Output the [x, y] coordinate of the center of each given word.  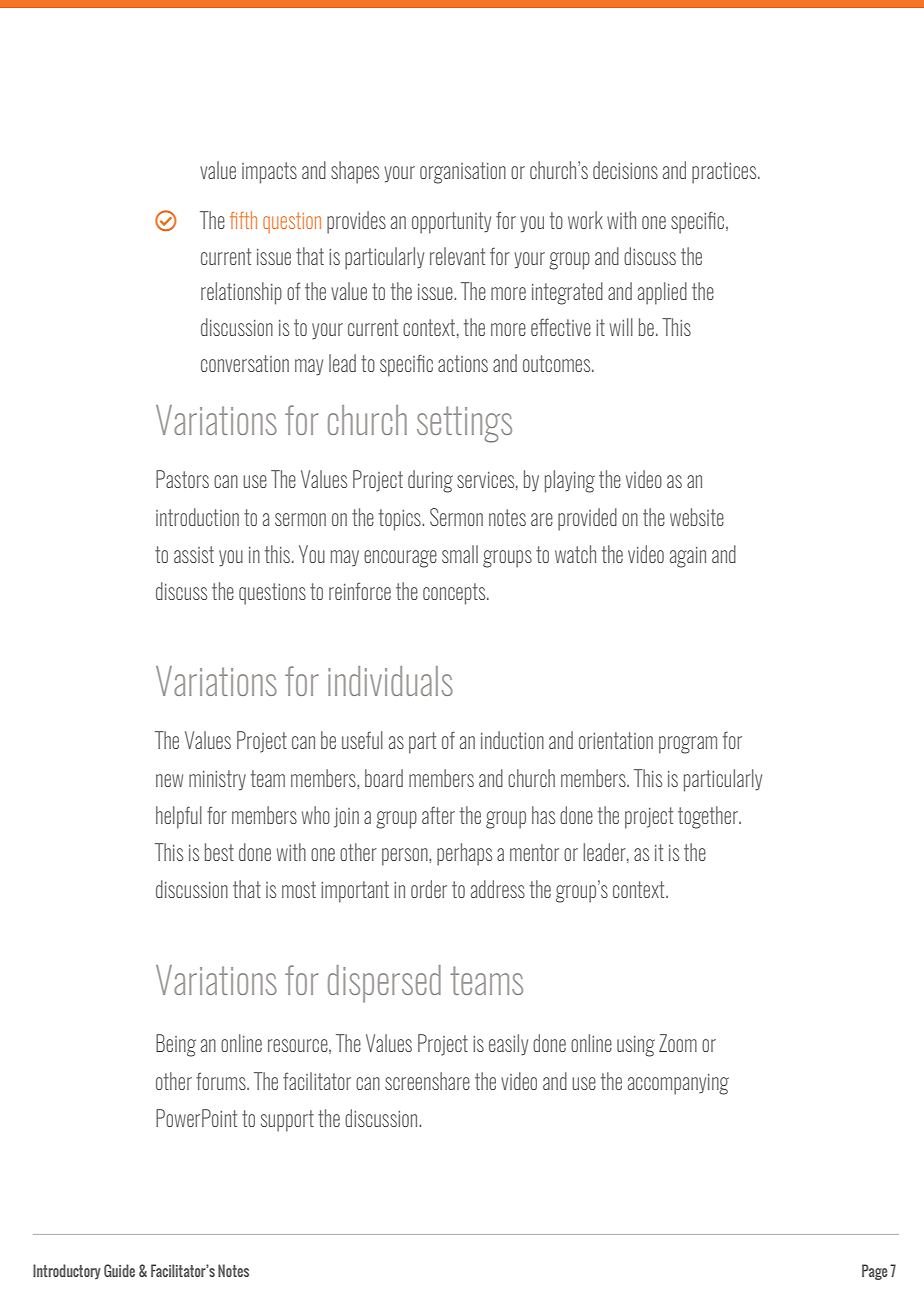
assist [194, 554]
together [709, 817]
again [688, 557]
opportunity [451, 223]
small [460, 554]
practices [725, 173]
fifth [243, 220]
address [498, 889]
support [287, 1121]
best [219, 852]
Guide [119, 1270]
